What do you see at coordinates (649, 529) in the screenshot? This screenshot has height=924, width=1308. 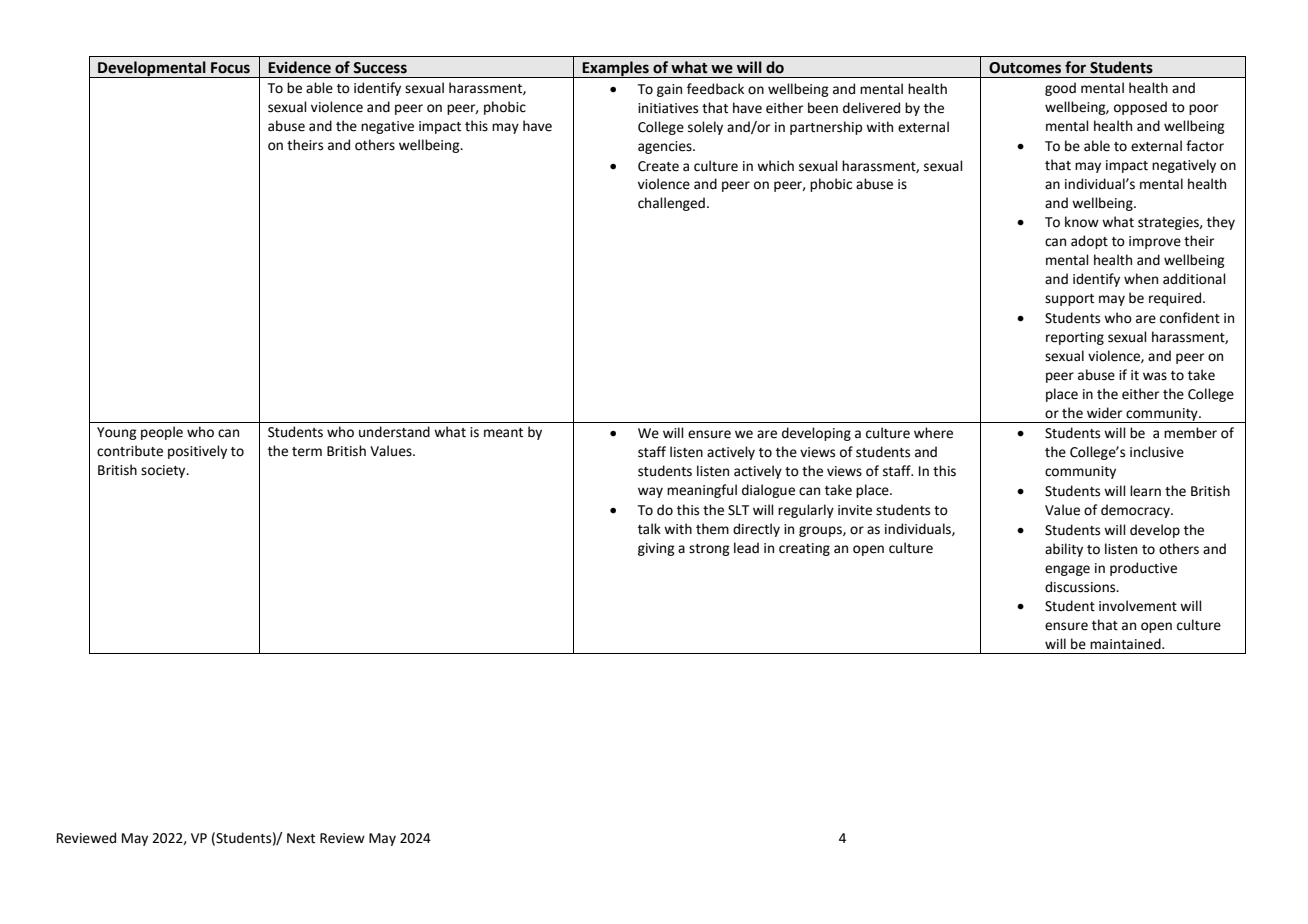 I see `talk` at bounding box center [649, 529].
